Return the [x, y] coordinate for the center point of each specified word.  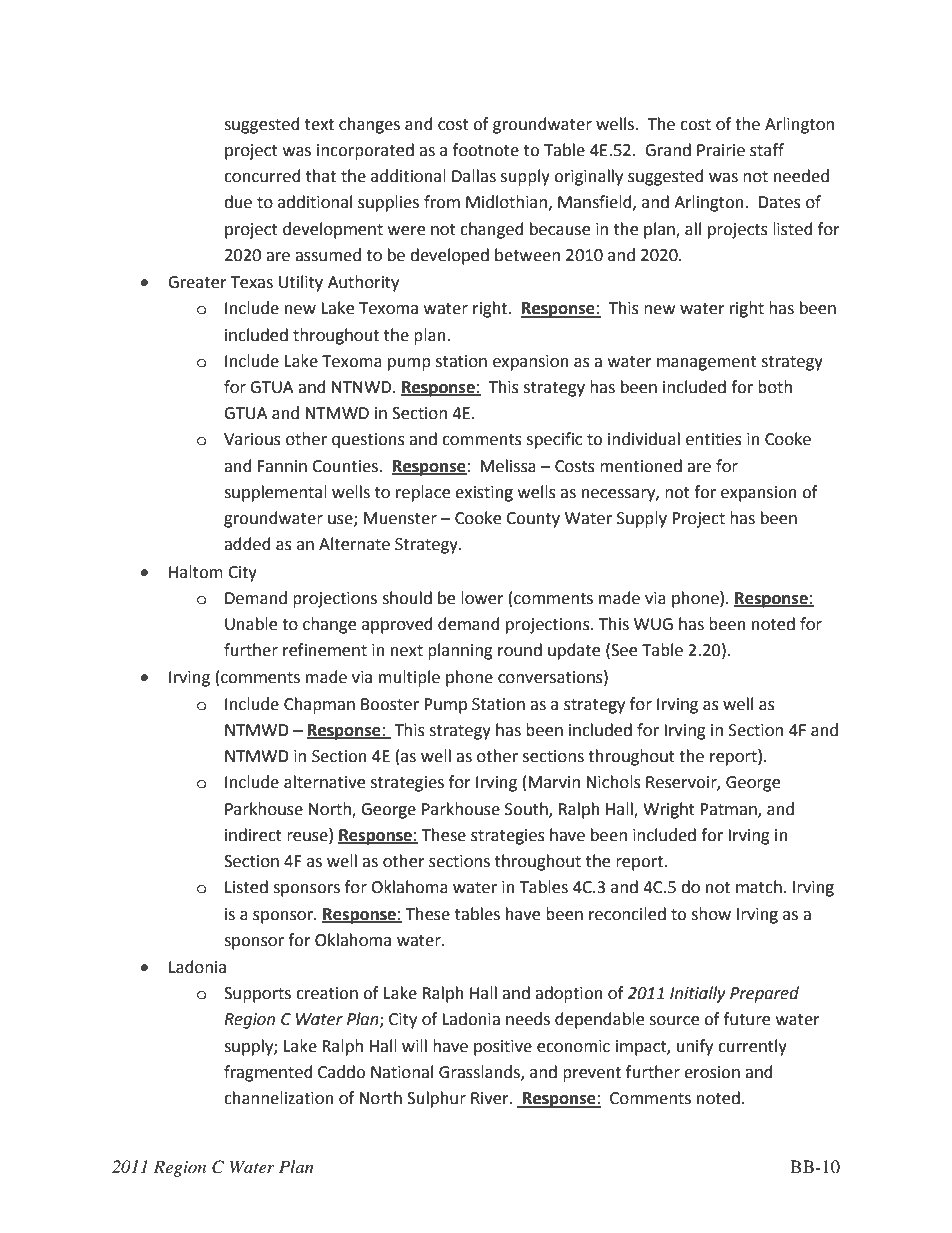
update [574, 651]
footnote [486, 150]
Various [252, 439]
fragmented [268, 1073]
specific [554, 440]
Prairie [721, 150]
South [527, 809]
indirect [253, 835]
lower [482, 598]
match [759, 887]
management [707, 363]
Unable [251, 624]
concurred [262, 176]
